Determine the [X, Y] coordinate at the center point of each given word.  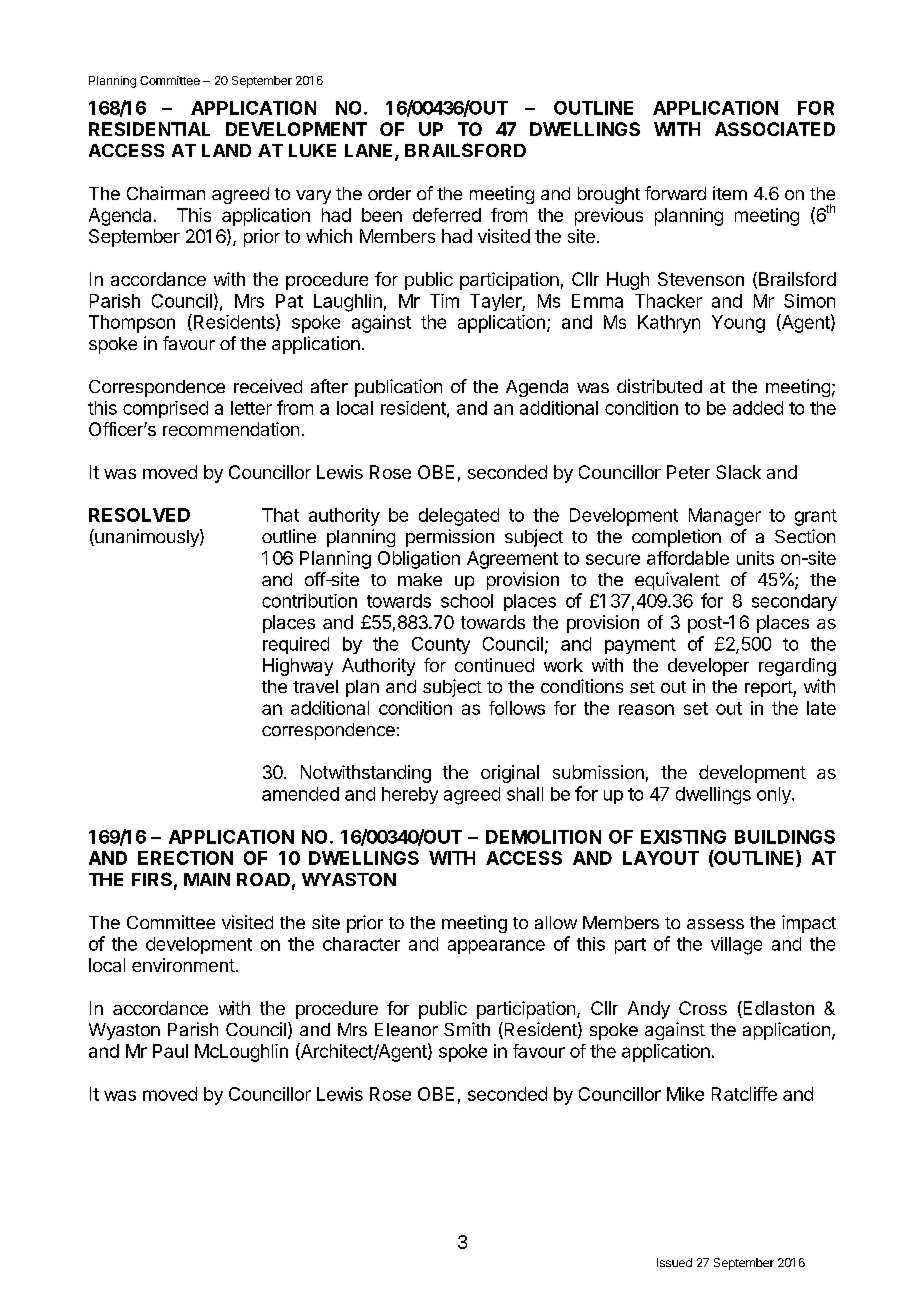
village [736, 946]
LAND [226, 150]
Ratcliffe [744, 1094]
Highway [298, 667]
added [758, 408]
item [730, 193]
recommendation [231, 429]
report [769, 689]
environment [183, 965]
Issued [674, 1262]
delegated [459, 517]
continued [494, 665]
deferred [447, 215]
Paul [170, 1051]
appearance [496, 947]
